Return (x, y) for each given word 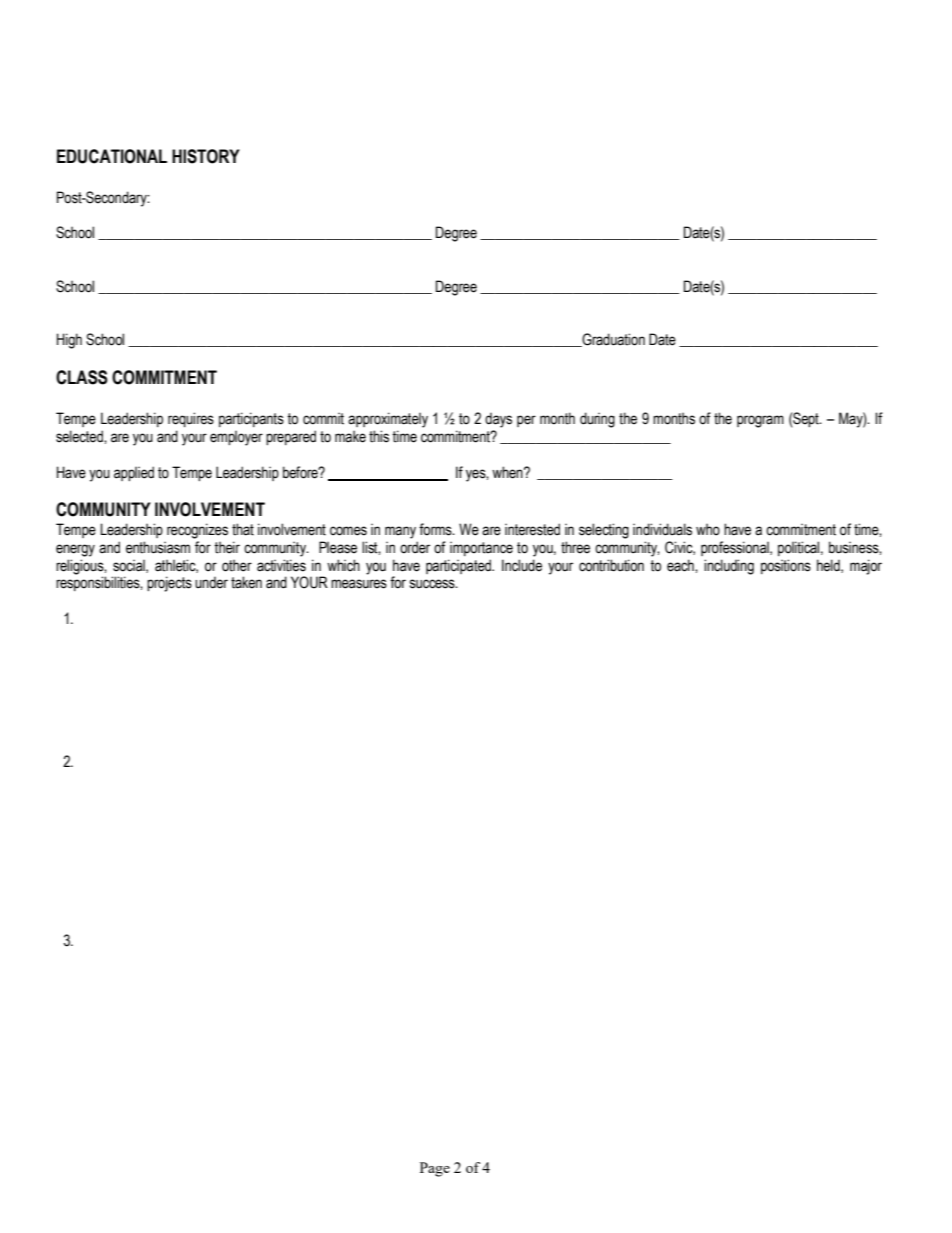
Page (435, 1169)
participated (460, 566)
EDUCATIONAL (112, 156)
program (760, 421)
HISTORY (206, 156)
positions (786, 566)
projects (169, 584)
